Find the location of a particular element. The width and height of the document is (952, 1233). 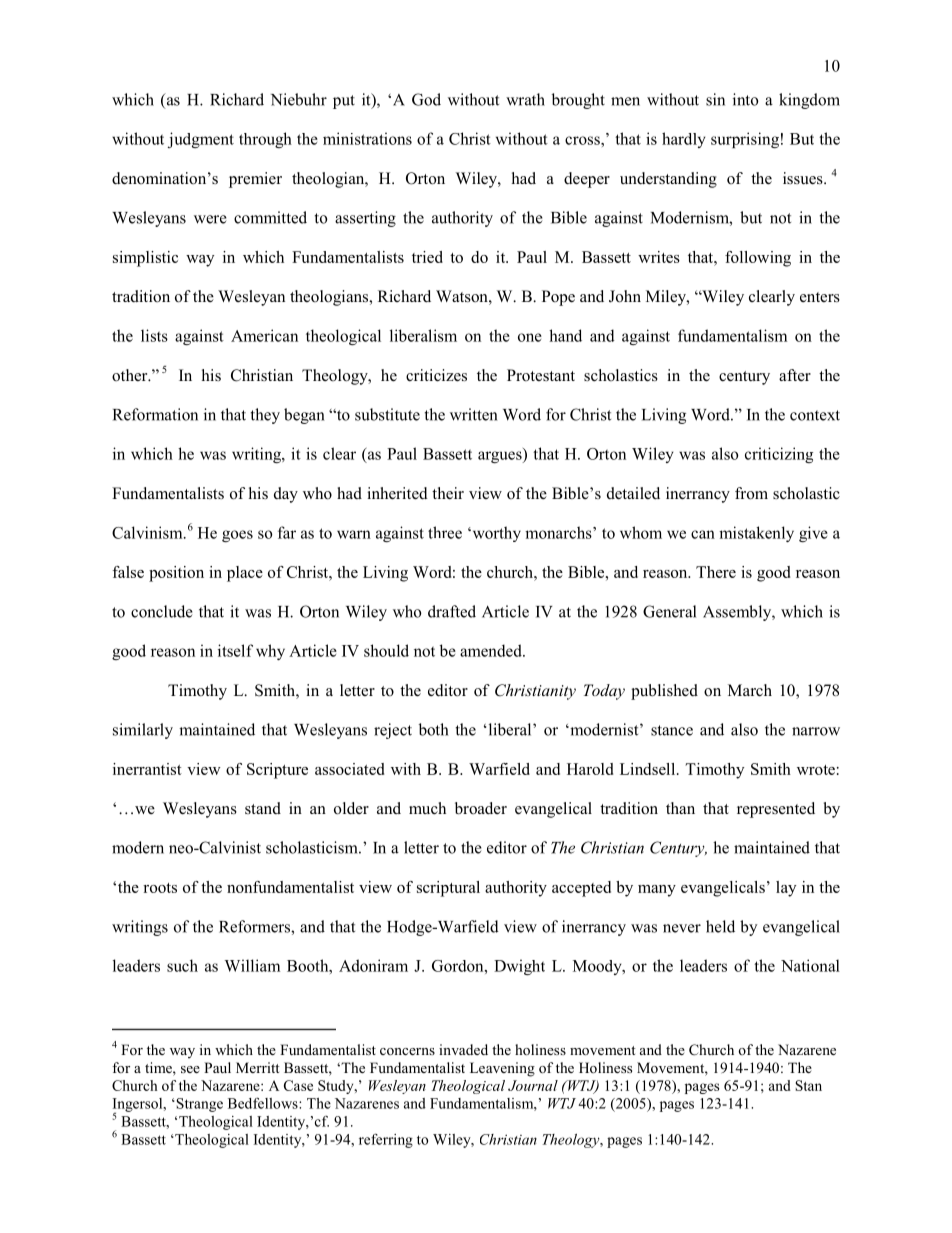

criticizes is located at coordinates (436, 375).
